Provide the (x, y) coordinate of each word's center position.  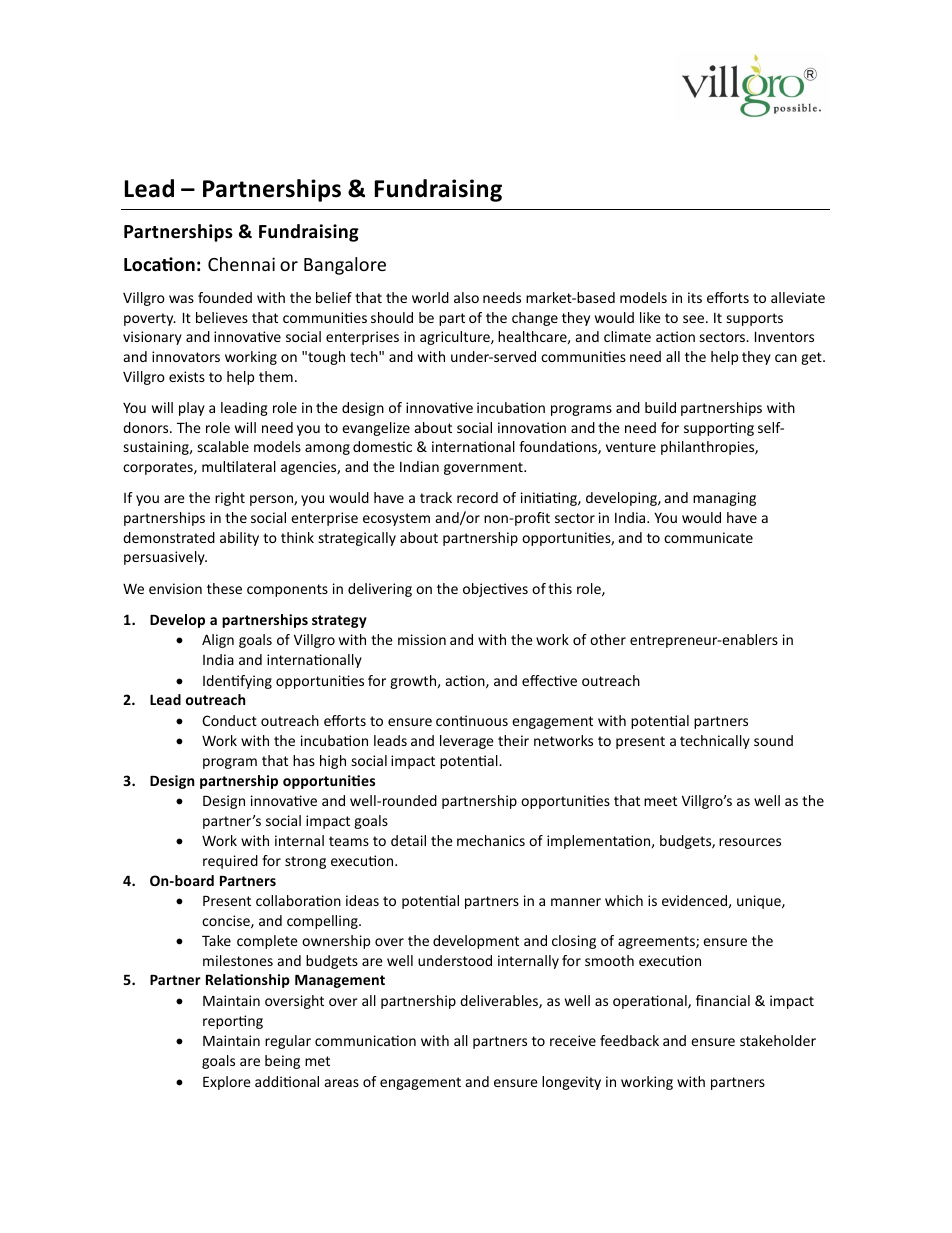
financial (723, 1000)
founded (225, 297)
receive (573, 1040)
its (695, 297)
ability (239, 539)
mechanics (491, 840)
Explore (227, 1083)
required (230, 862)
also (466, 297)
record (477, 497)
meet (660, 801)
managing (724, 499)
